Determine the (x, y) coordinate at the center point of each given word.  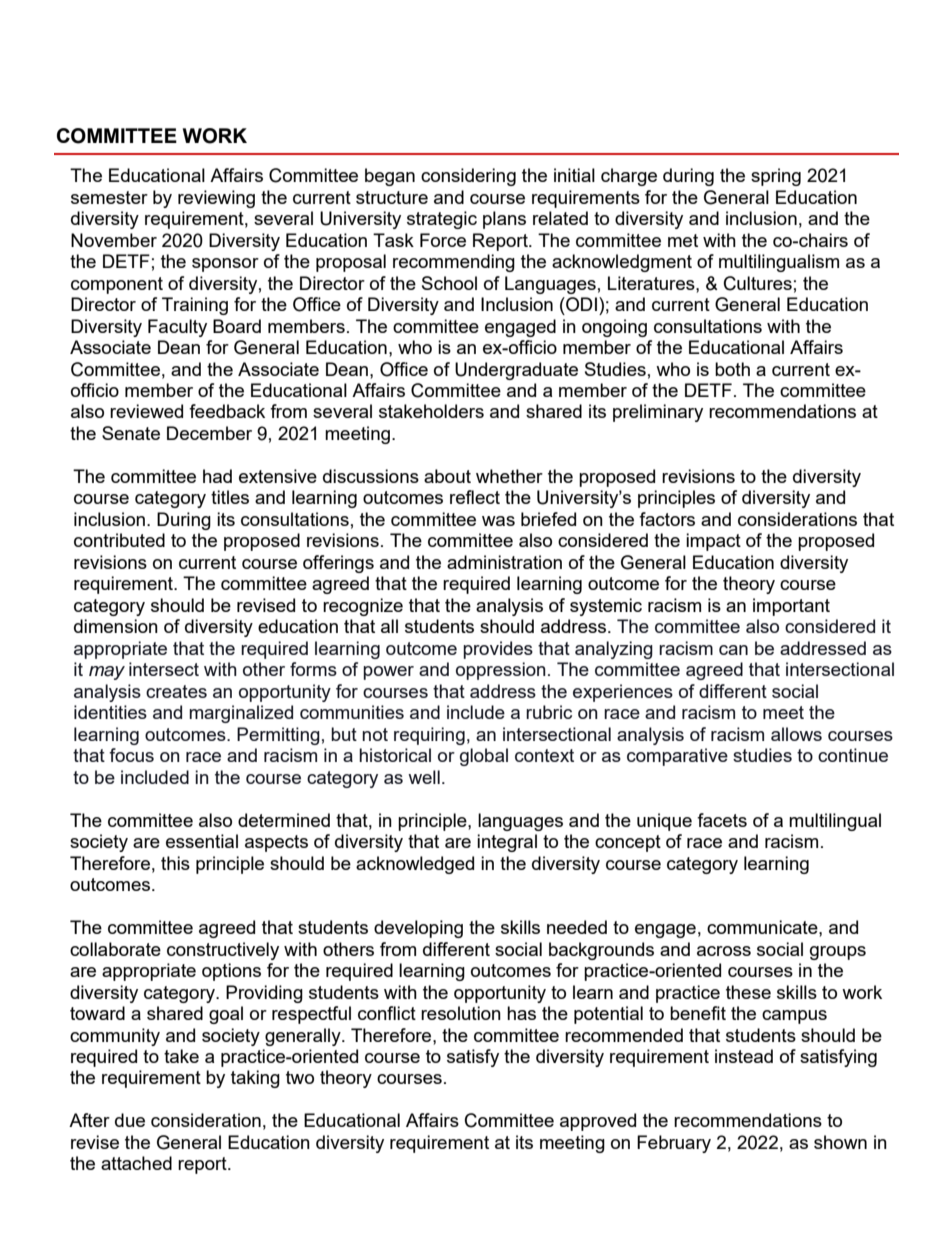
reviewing (216, 199)
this (175, 863)
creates (176, 691)
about (447, 476)
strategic (442, 220)
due (130, 1120)
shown (840, 1142)
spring (776, 177)
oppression (501, 671)
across (724, 951)
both (732, 369)
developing (418, 929)
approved (598, 1122)
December (209, 433)
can (733, 650)
